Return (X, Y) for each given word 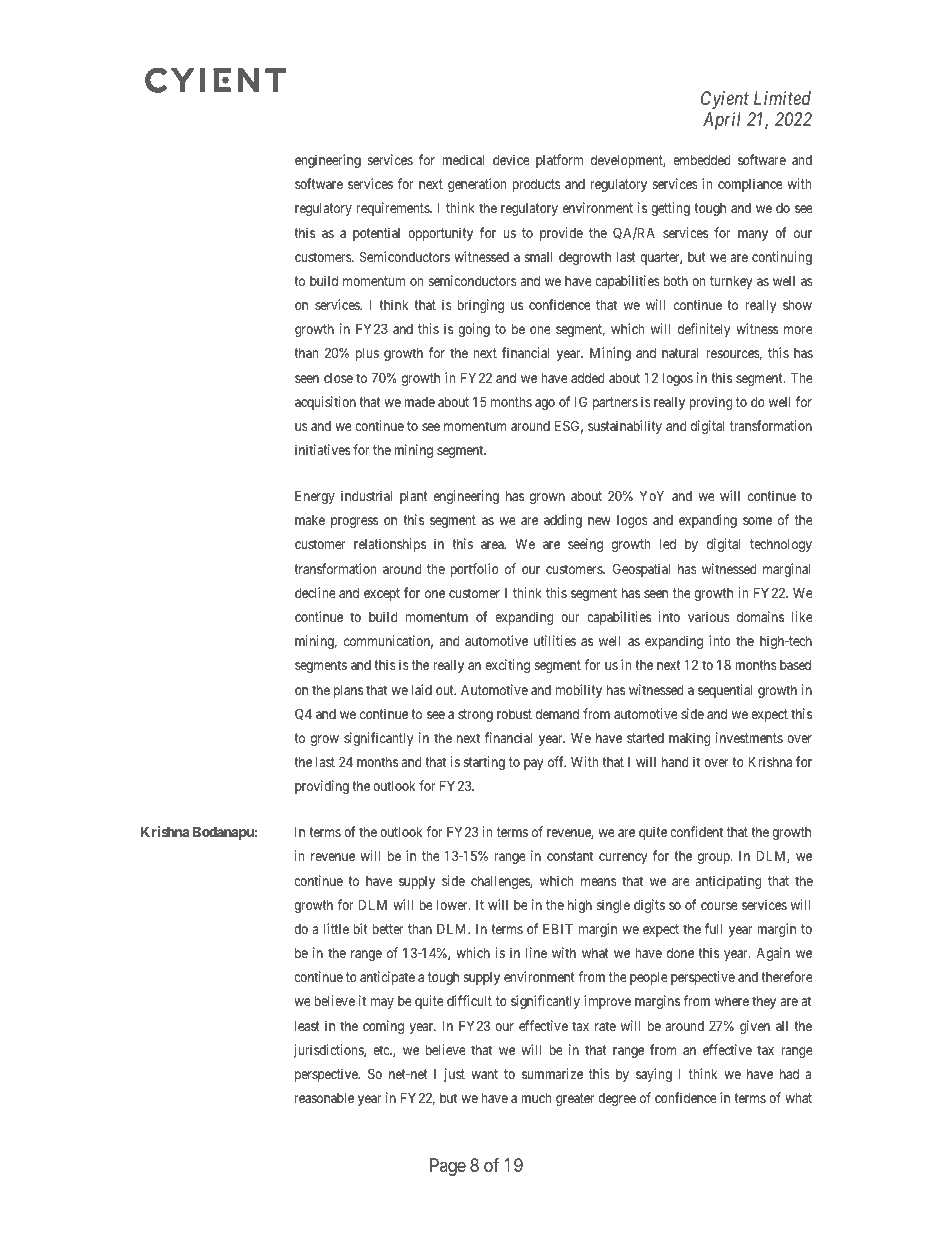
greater (575, 1099)
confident (696, 831)
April (722, 121)
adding (563, 521)
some (757, 521)
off (557, 761)
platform (559, 161)
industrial (366, 495)
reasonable (324, 1098)
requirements (394, 209)
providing (322, 787)
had (789, 1073)
